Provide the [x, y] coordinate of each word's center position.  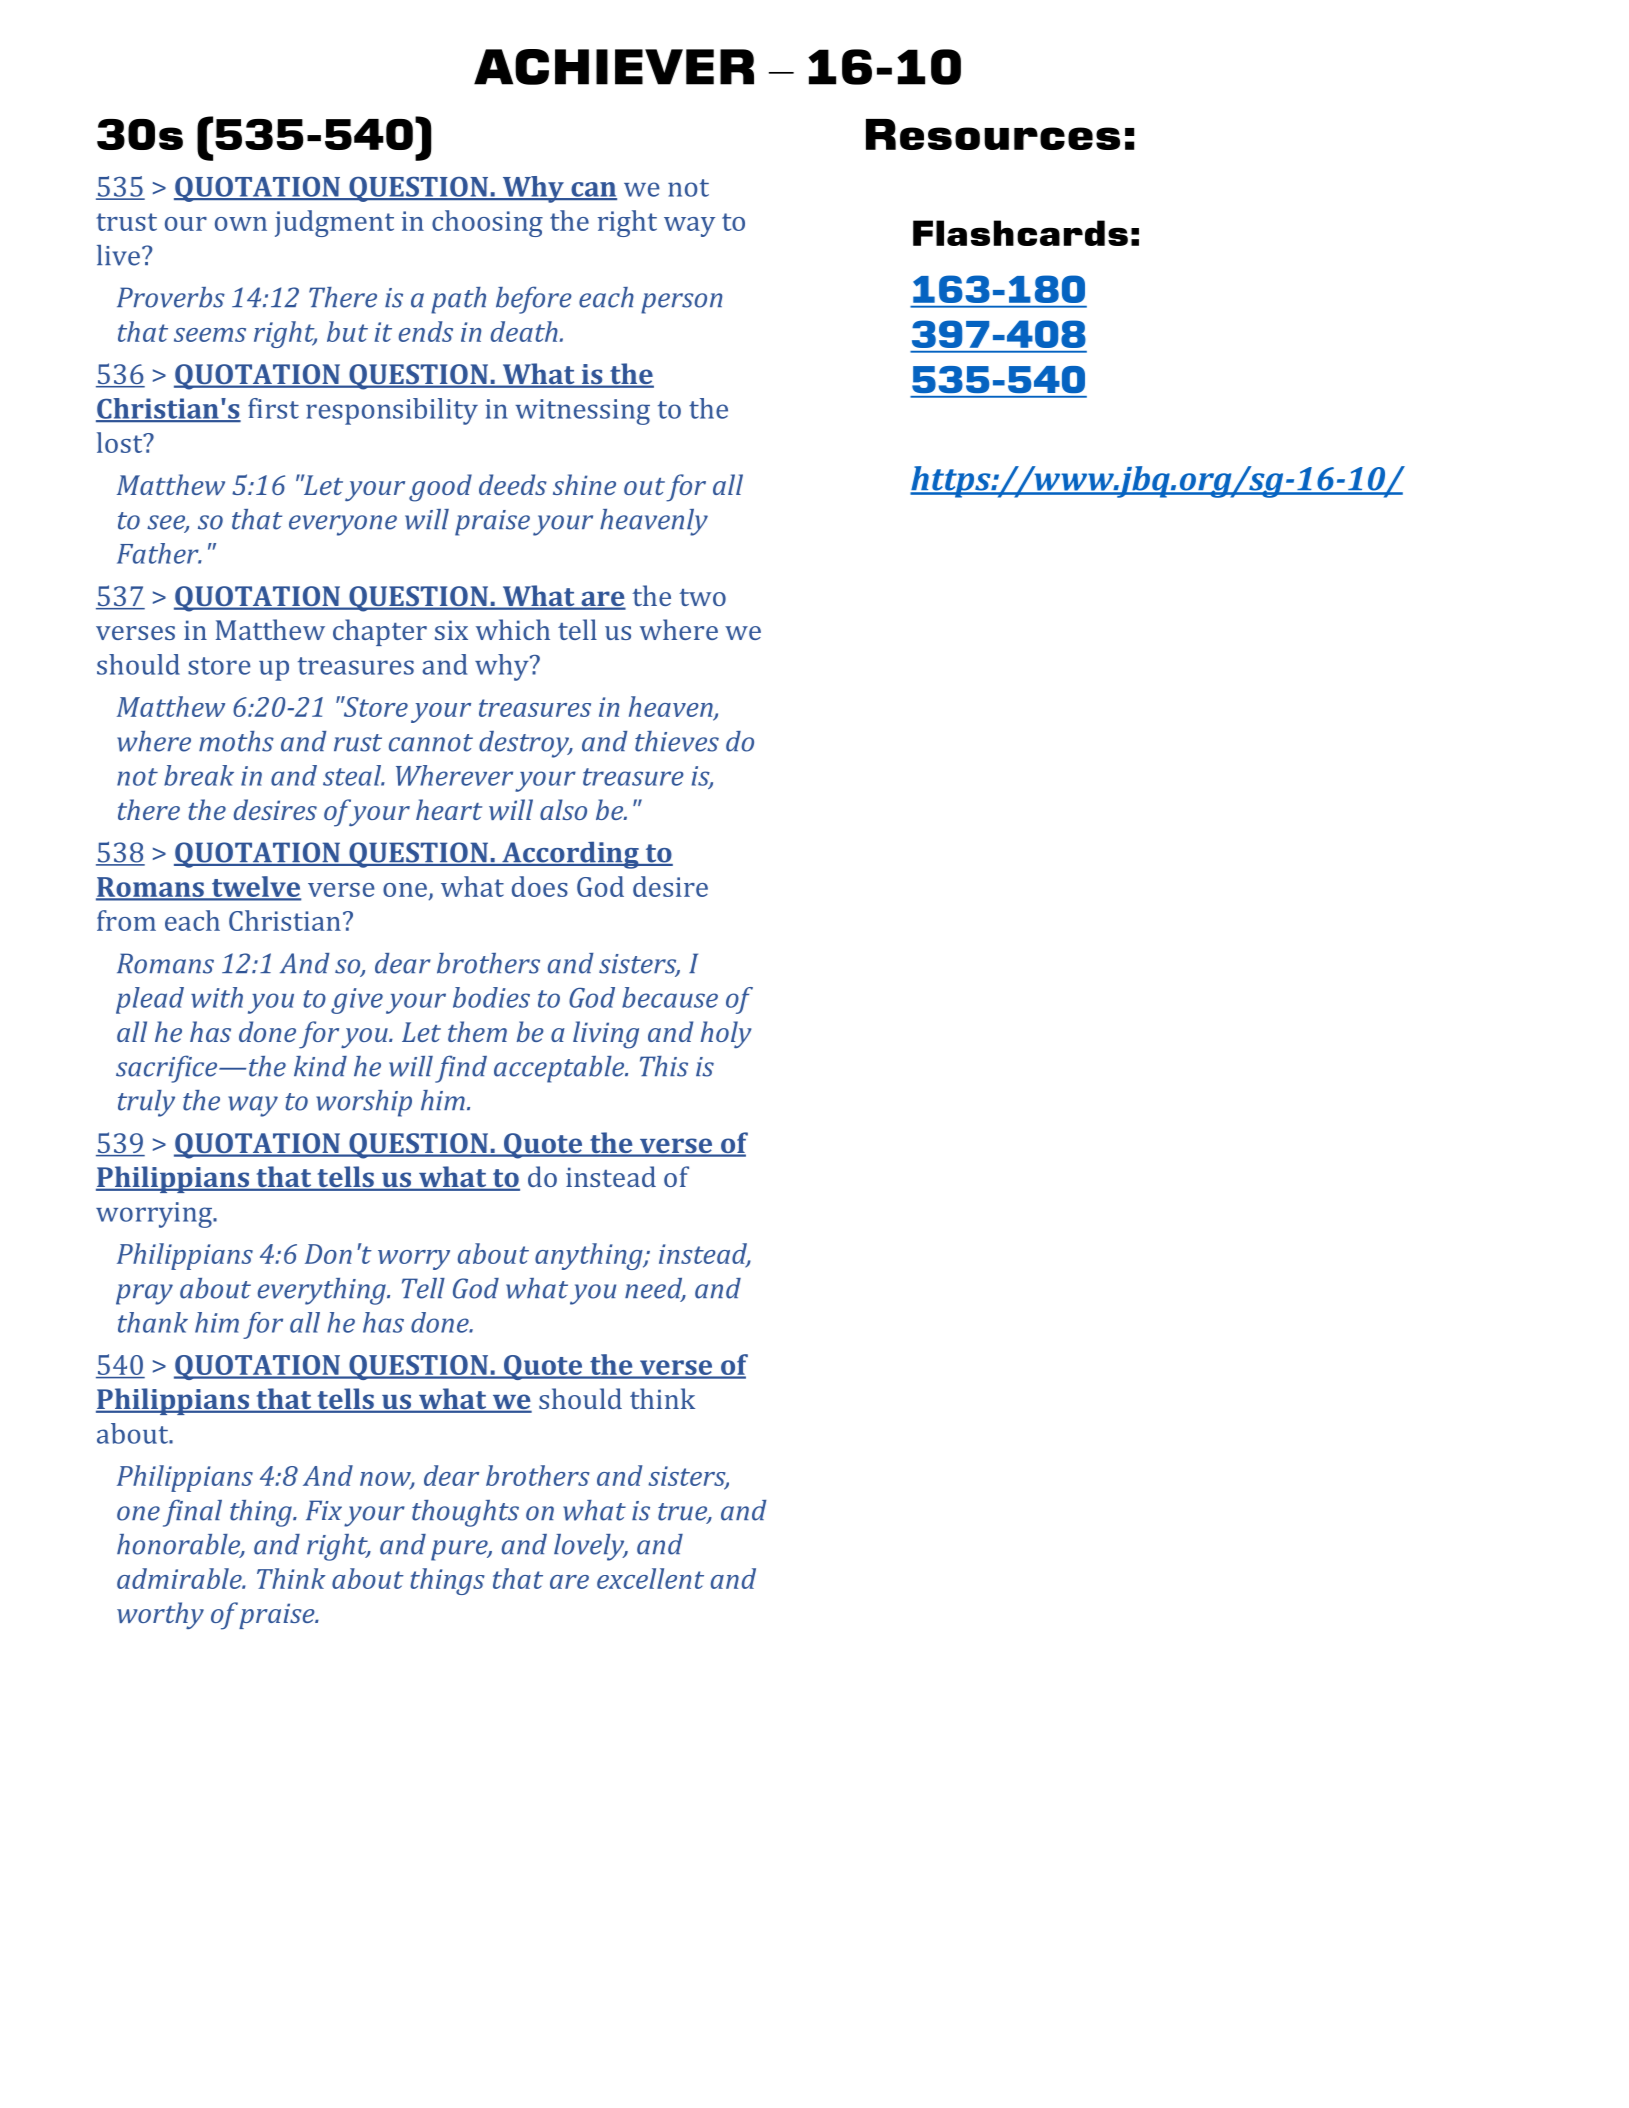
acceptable [560, 1069]
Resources [993, 134]
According [570, 855]
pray [144, 1294]
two [702, 597]
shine [584, 484]
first [273, 408]
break [199, 775]
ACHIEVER [614, 67]
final [192, 1513]
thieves [677, 741]
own [241, 224]
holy [726, 1034]
